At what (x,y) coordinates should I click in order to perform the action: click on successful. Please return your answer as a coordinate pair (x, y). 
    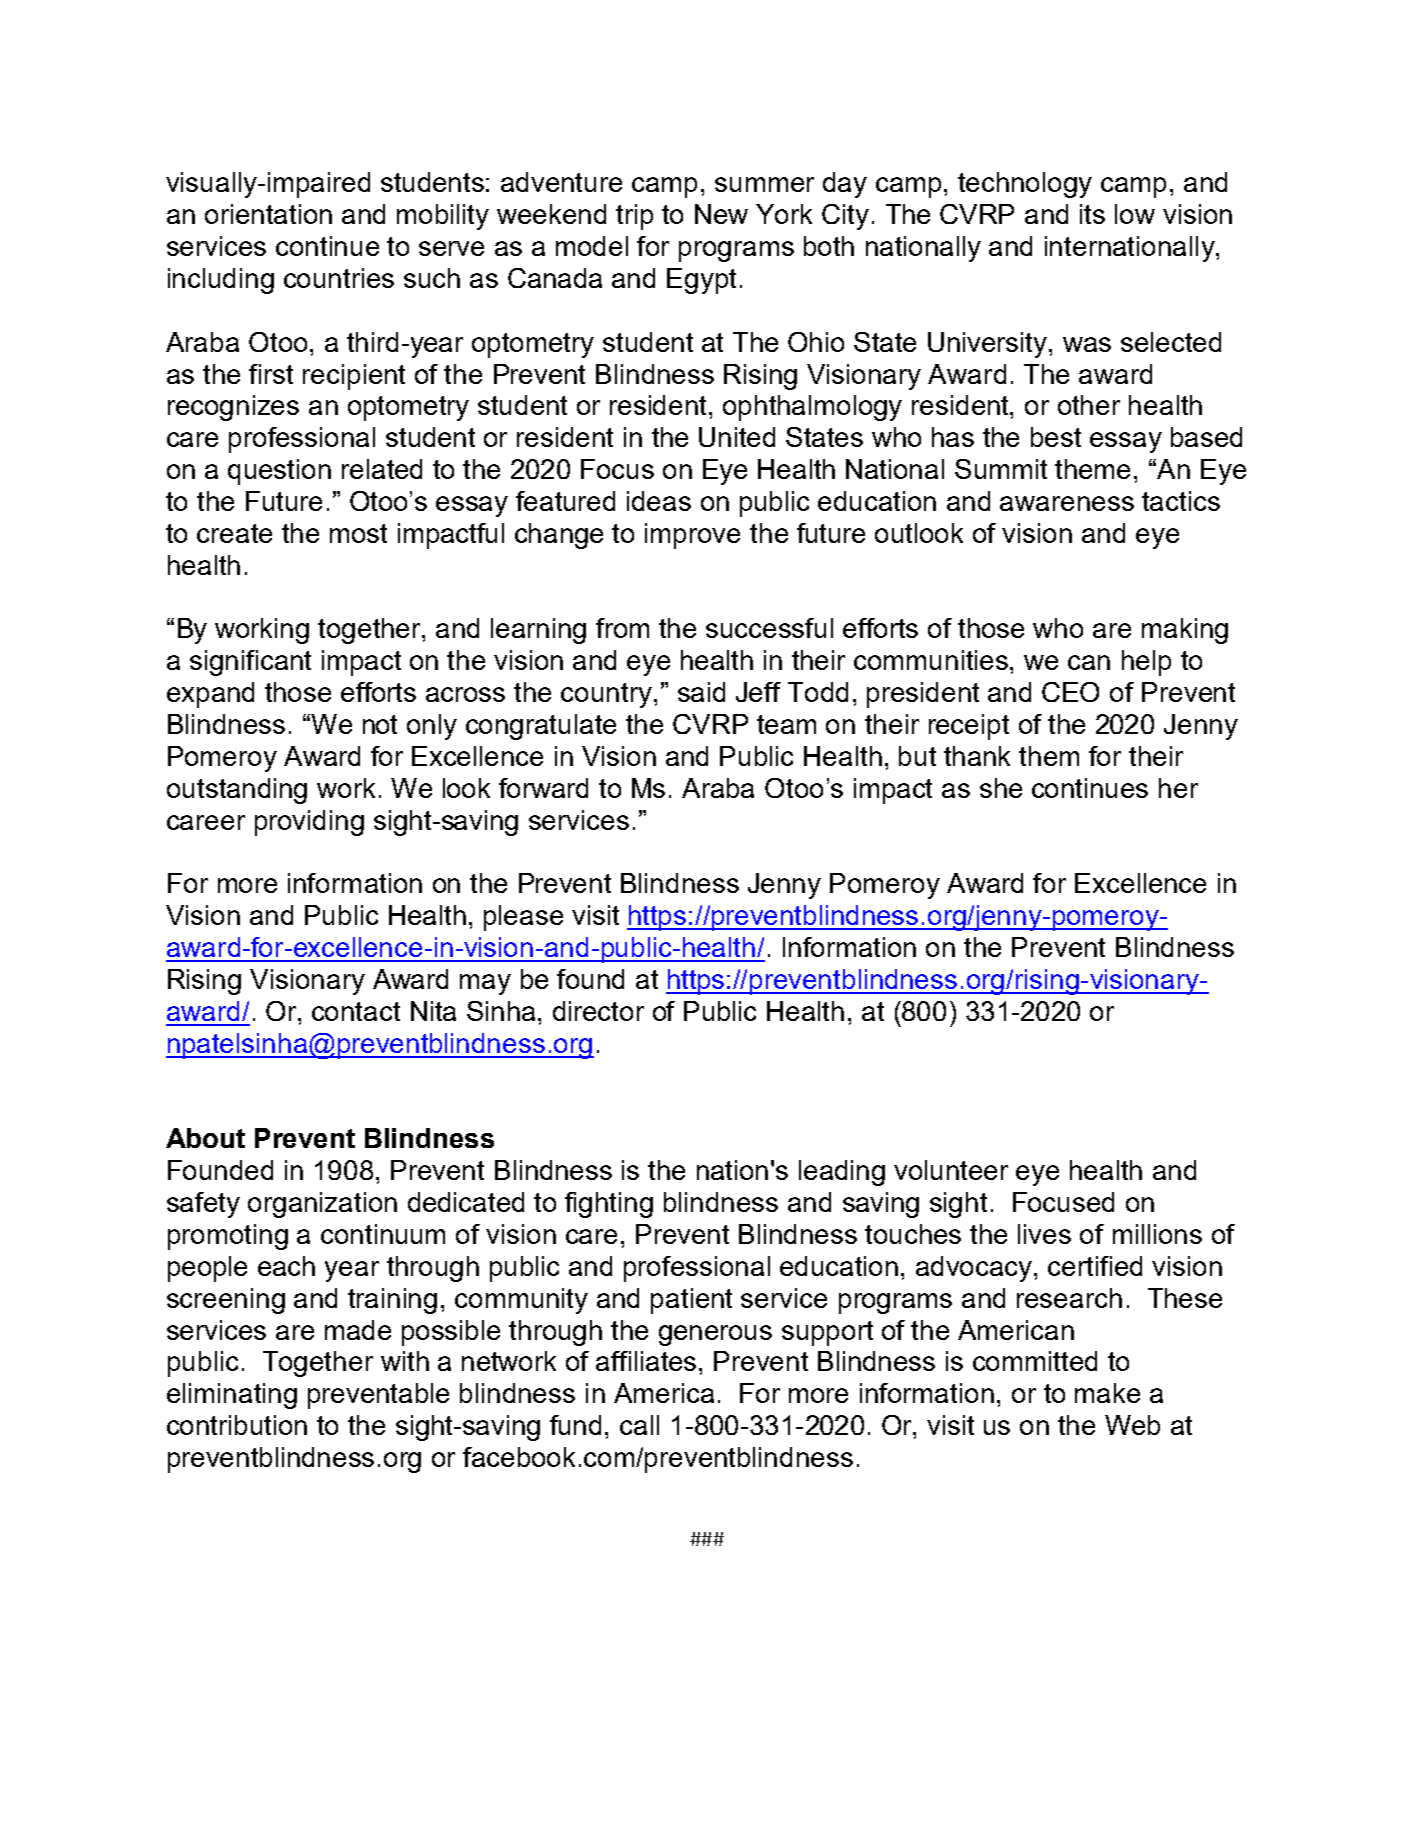
    Looking at the image, I should click on (769, 628).
